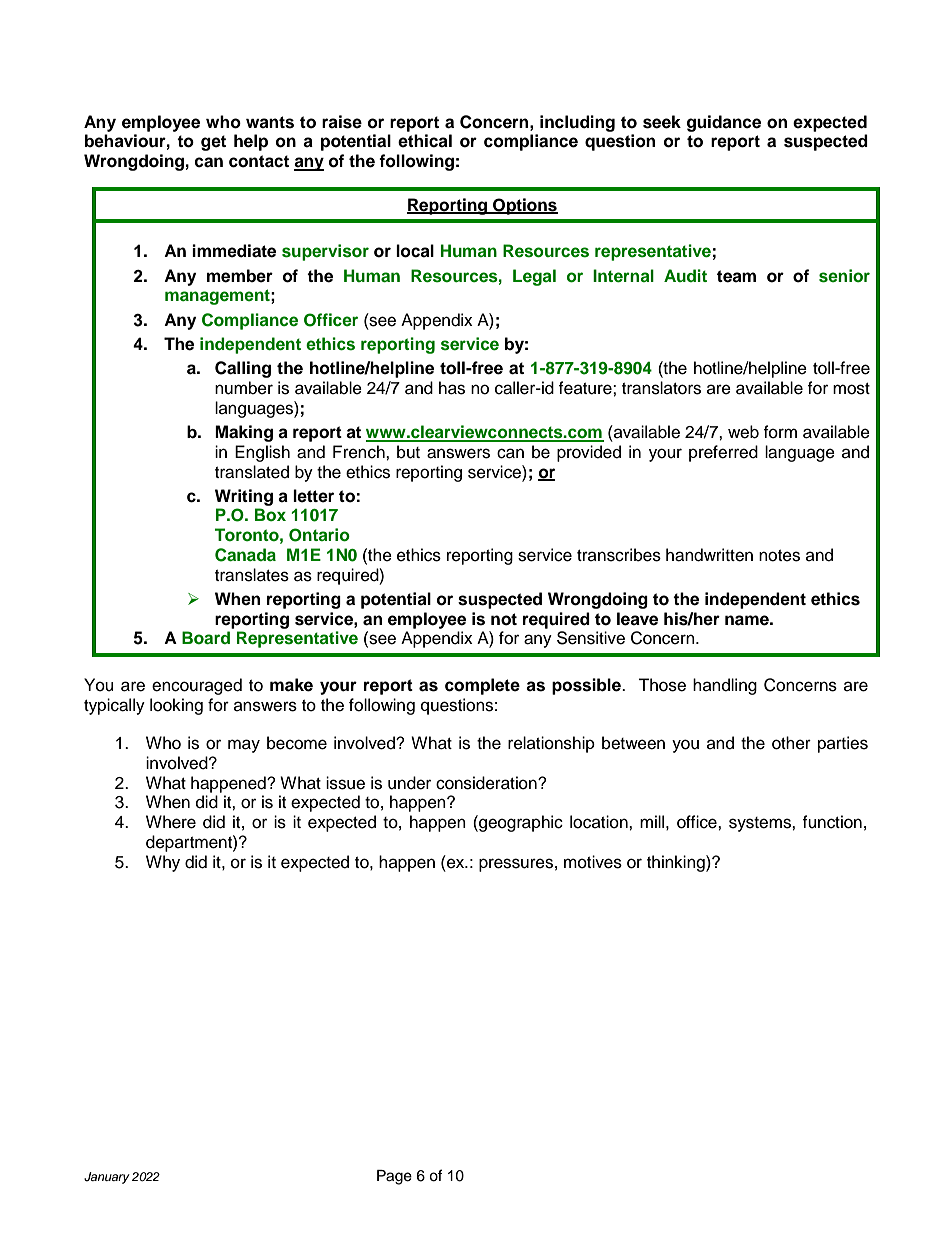 The width and height of the screenshot is (952, 1233). What do you see at coordinates (213, 143) in the screenshot?
I see `get` at bounding box center [213, 143].
